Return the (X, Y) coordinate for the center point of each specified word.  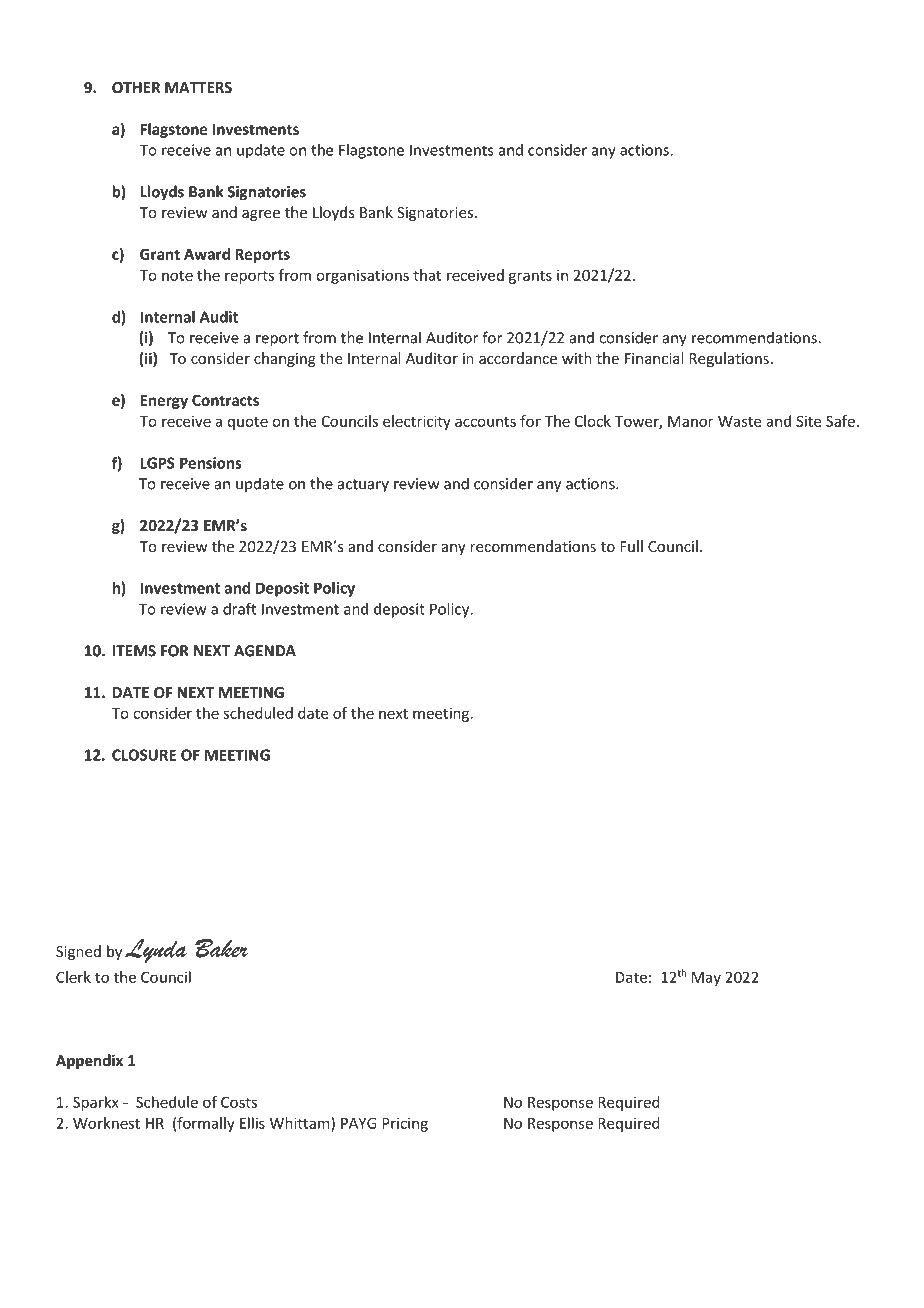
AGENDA (265, 651)
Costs (239, 1102)
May (706, 979)
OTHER (136, 87)
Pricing (405, 1124)
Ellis (252, 1123)
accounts (485, 421)
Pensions (211, 463)
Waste (739, 421)
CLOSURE (144, 755)
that (427, 275)
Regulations (729, 359)
